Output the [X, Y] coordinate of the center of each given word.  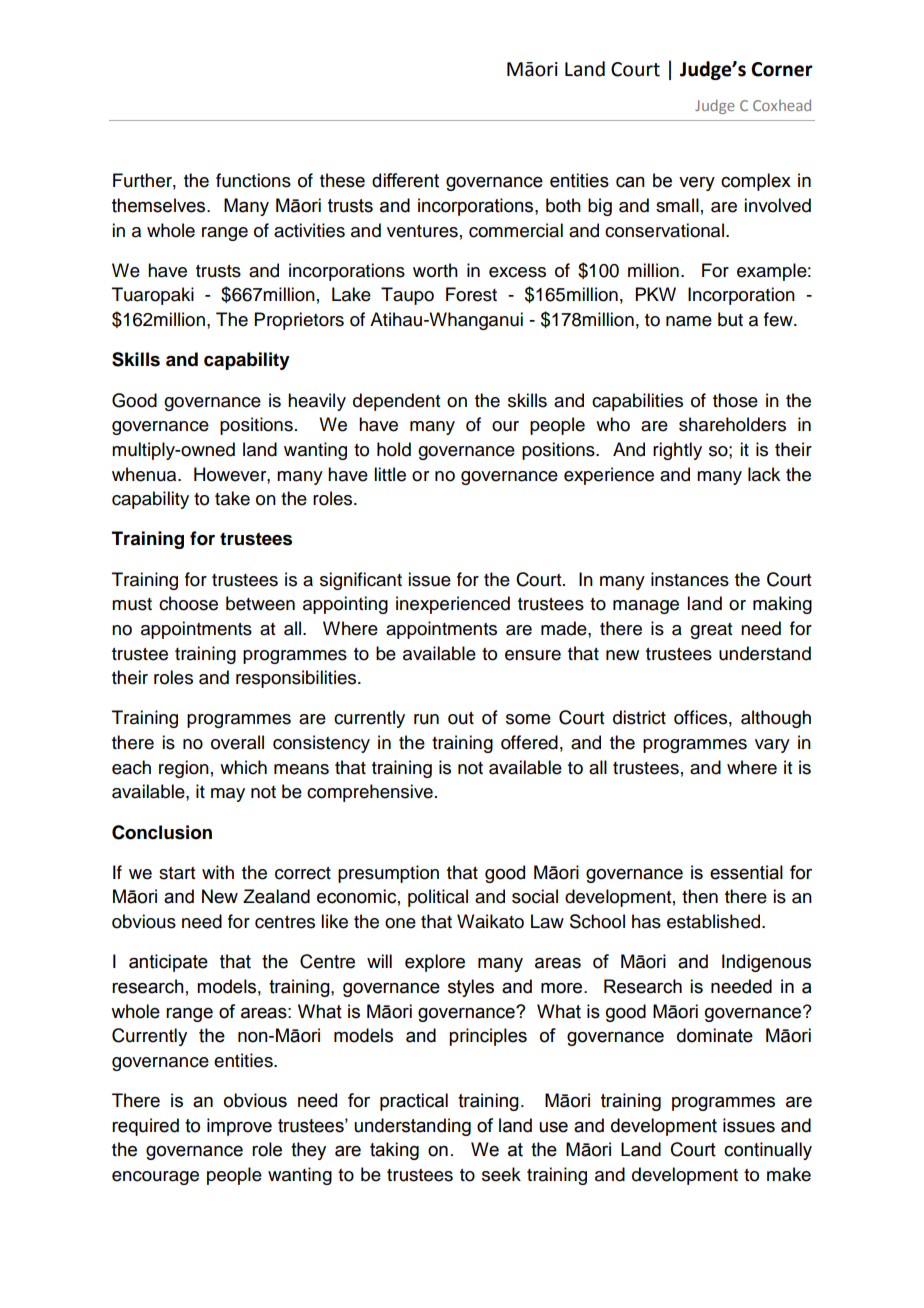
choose [188, 603]
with [218, 872]
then [700, 896]
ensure [533, 655]
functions [253, 180]
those [735, 400]
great [711, 631]
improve [239, 1127]
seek [501, 1174]
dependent [396, 402]
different [405, 180]
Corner [782, 69]
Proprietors [299, 321]
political [438, 898]
